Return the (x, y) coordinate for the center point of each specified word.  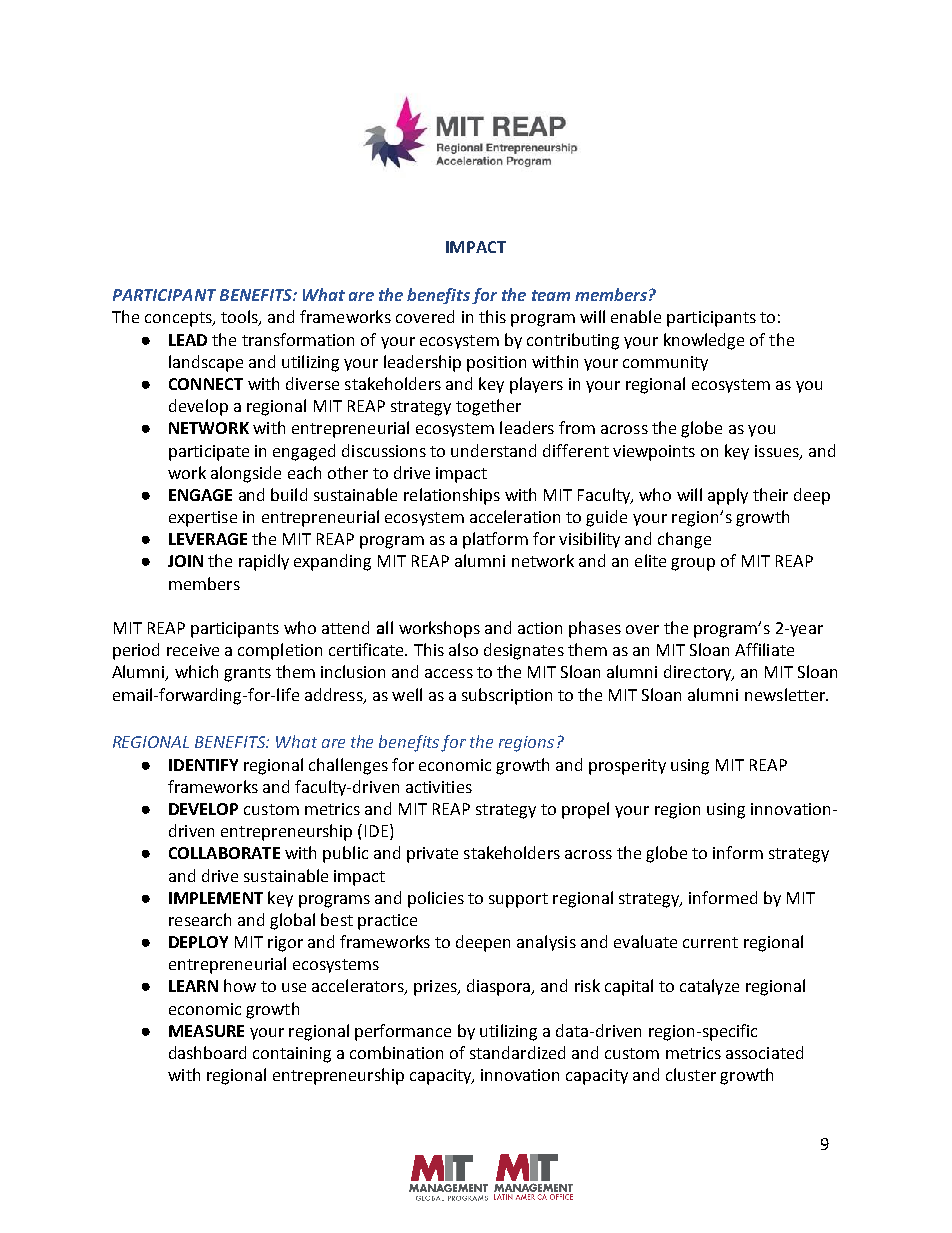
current (710, 942)
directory (699, 673)
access (449, 673)
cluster (691, 1074)
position (496, 364)
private (432, 855)
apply (728, 496)
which (196, 671)
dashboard (207, 1052)
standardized (517, 1052)
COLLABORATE (224, 853)
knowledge (704, 341)
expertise (203, 519)
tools (240, 318)
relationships (452, 496)
